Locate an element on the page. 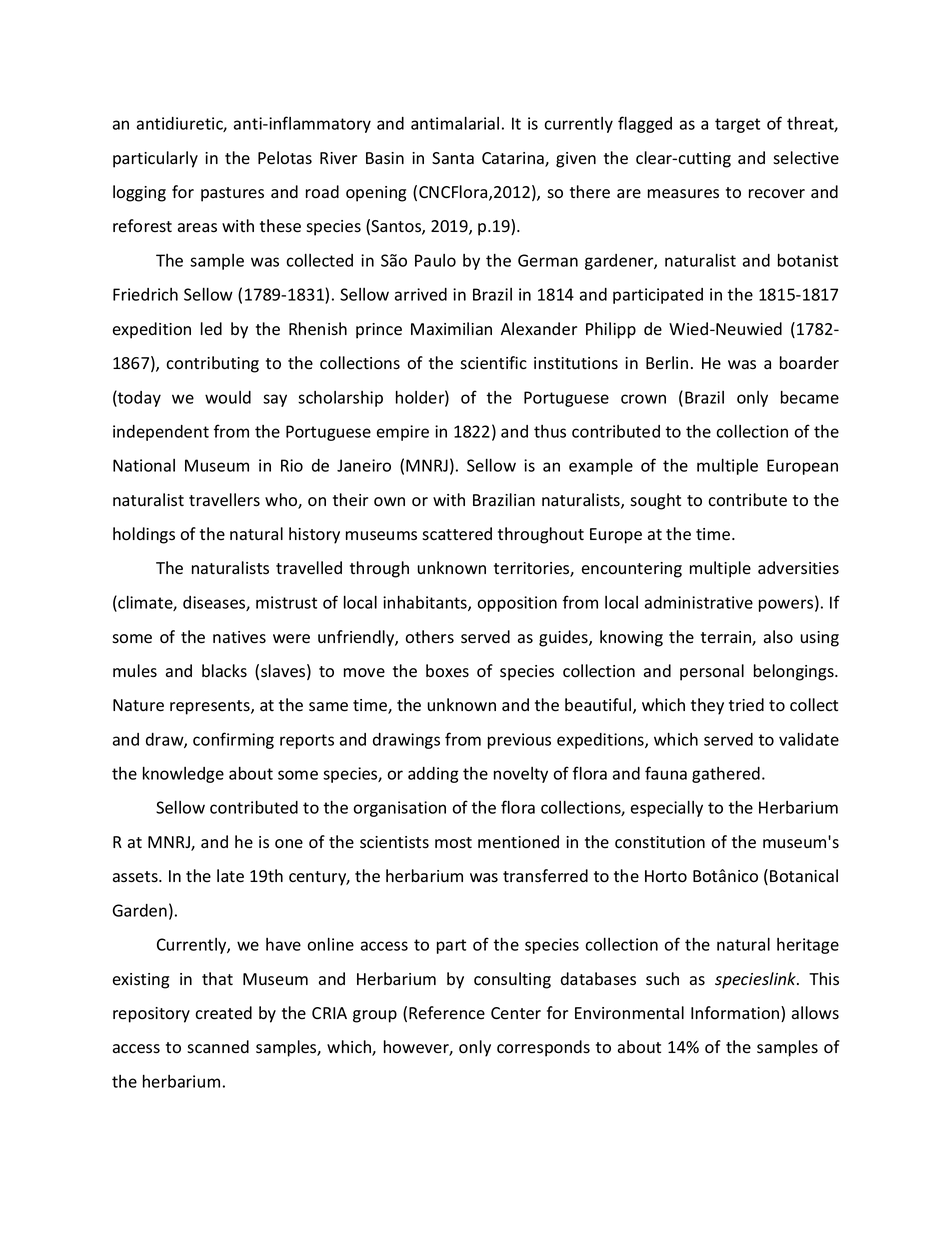 The height and width of the page is (1233, 952). created is located at coordinates (223, 1013).
